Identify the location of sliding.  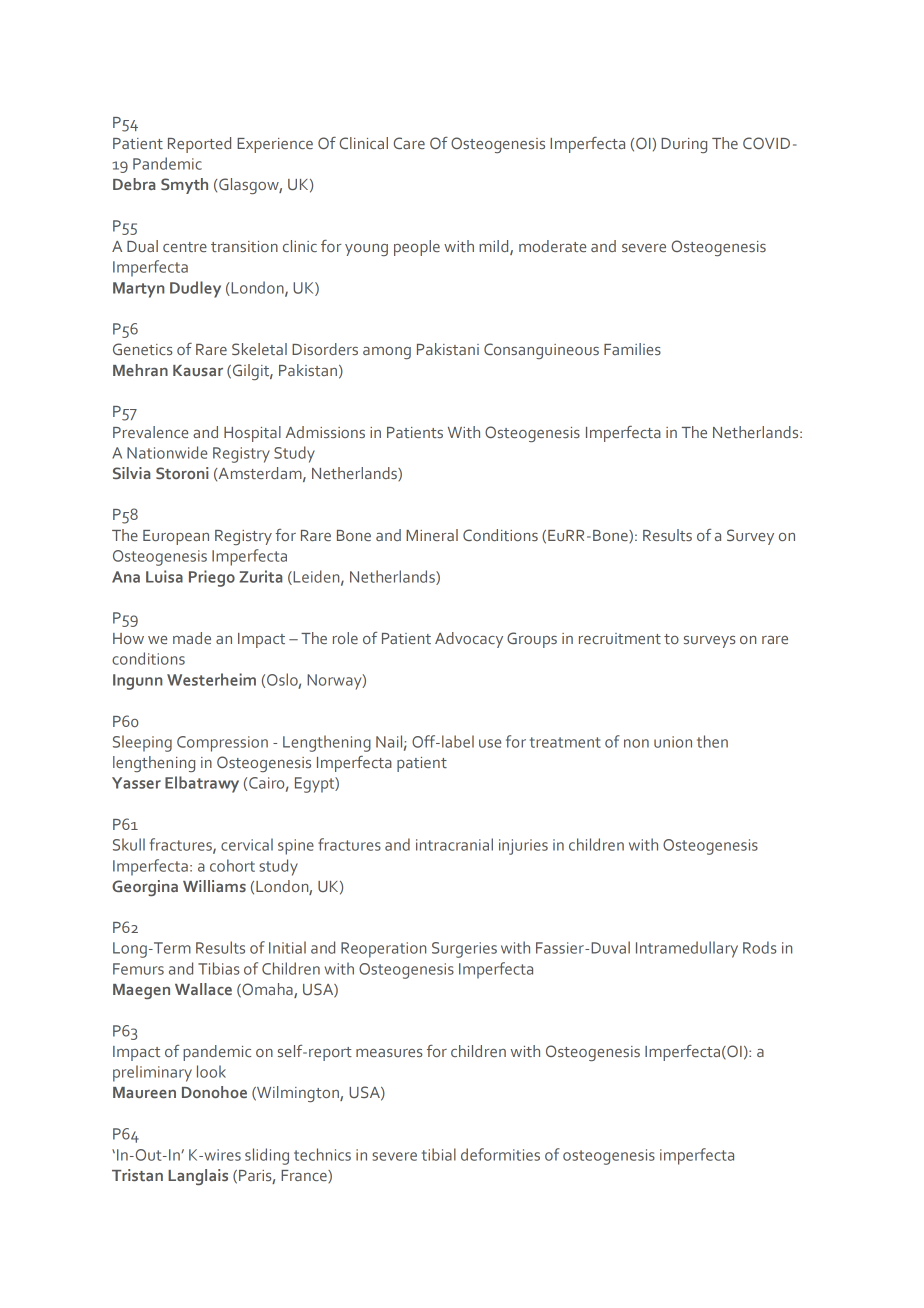
(267, 1156).
